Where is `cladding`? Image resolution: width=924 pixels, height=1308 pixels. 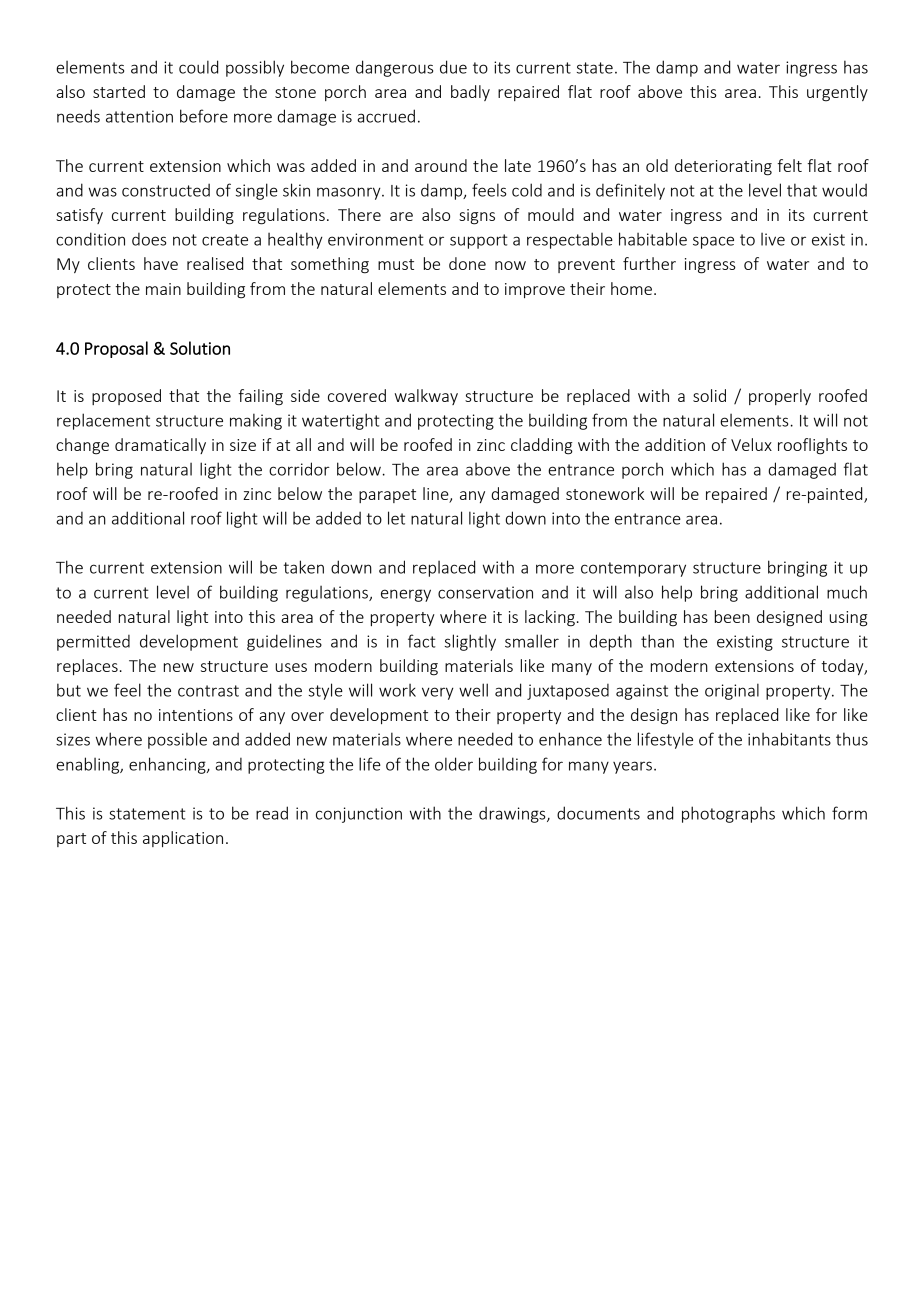
cladding is located at coordinates (542, 446).
